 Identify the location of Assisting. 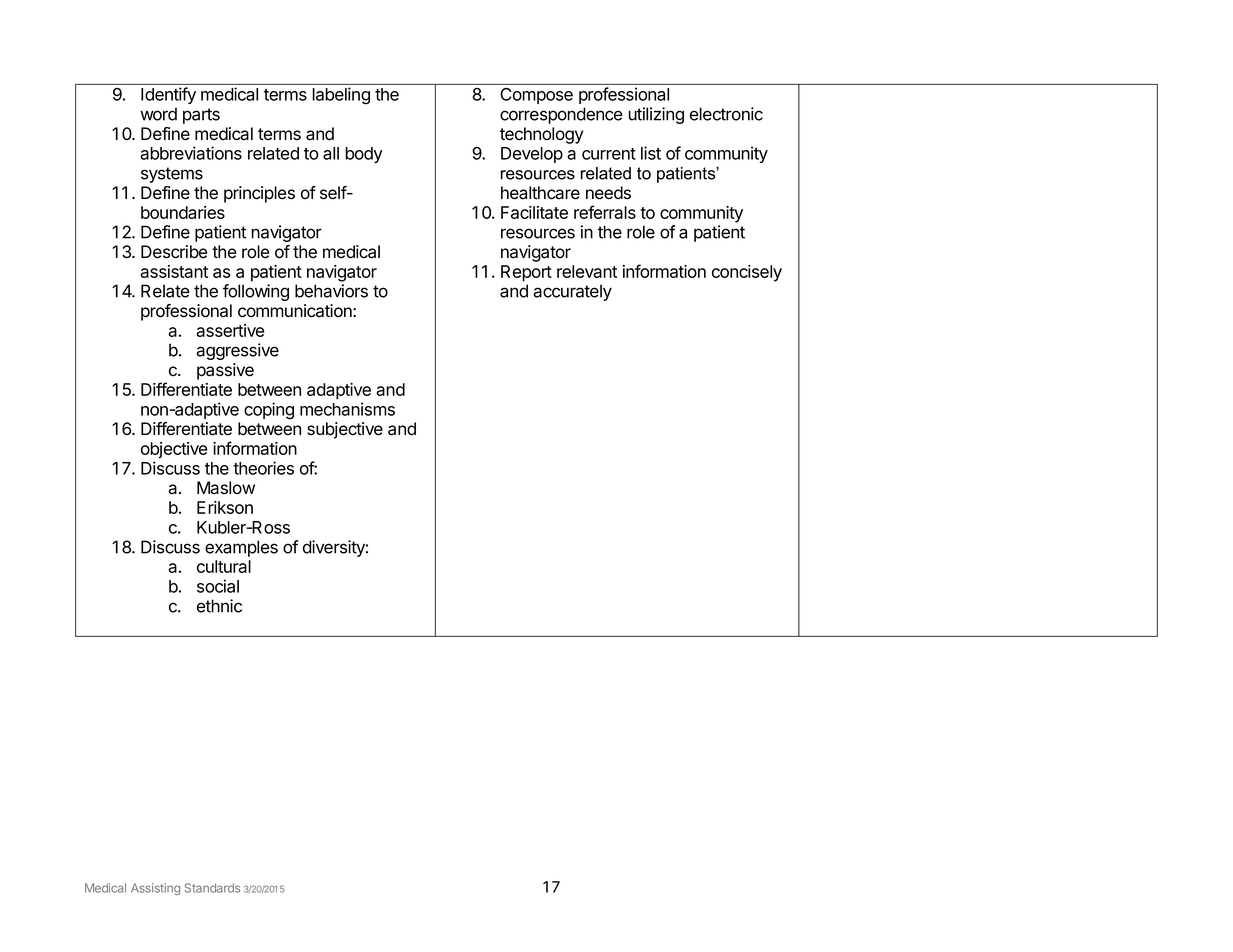
(155, 889).
